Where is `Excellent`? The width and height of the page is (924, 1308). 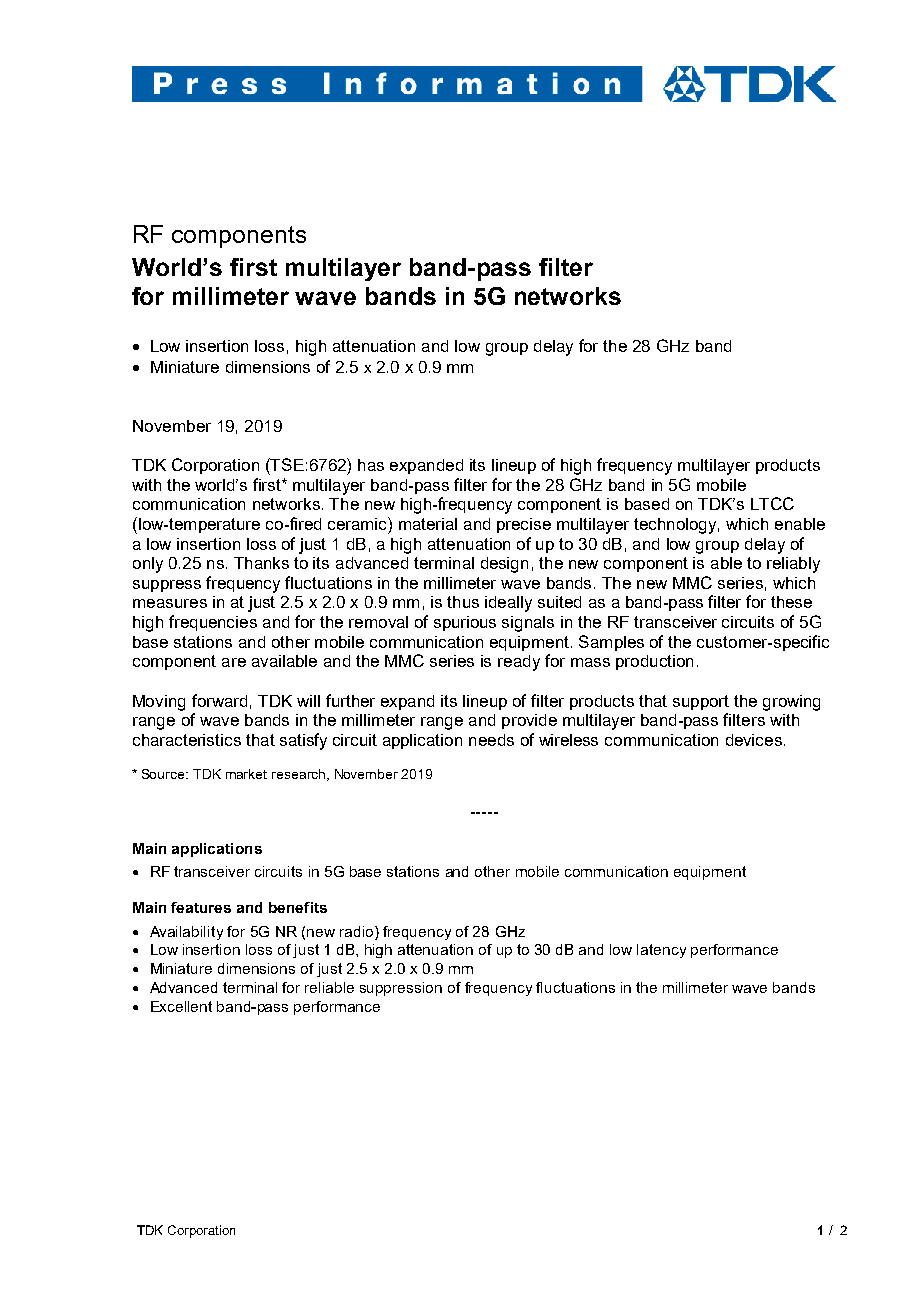
Excellent is located at coordinates (181, 1006).
